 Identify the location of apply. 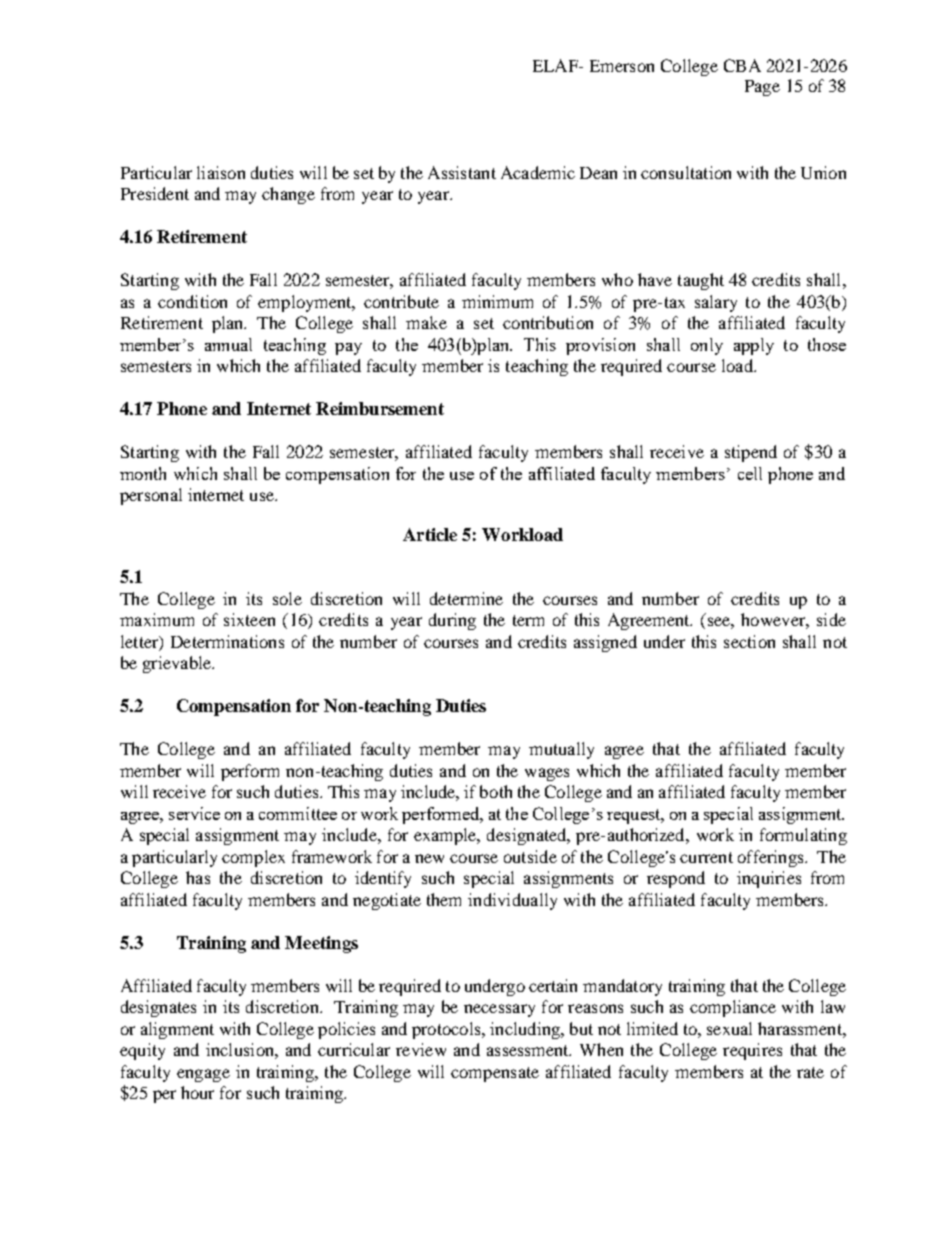
(754, 346).
